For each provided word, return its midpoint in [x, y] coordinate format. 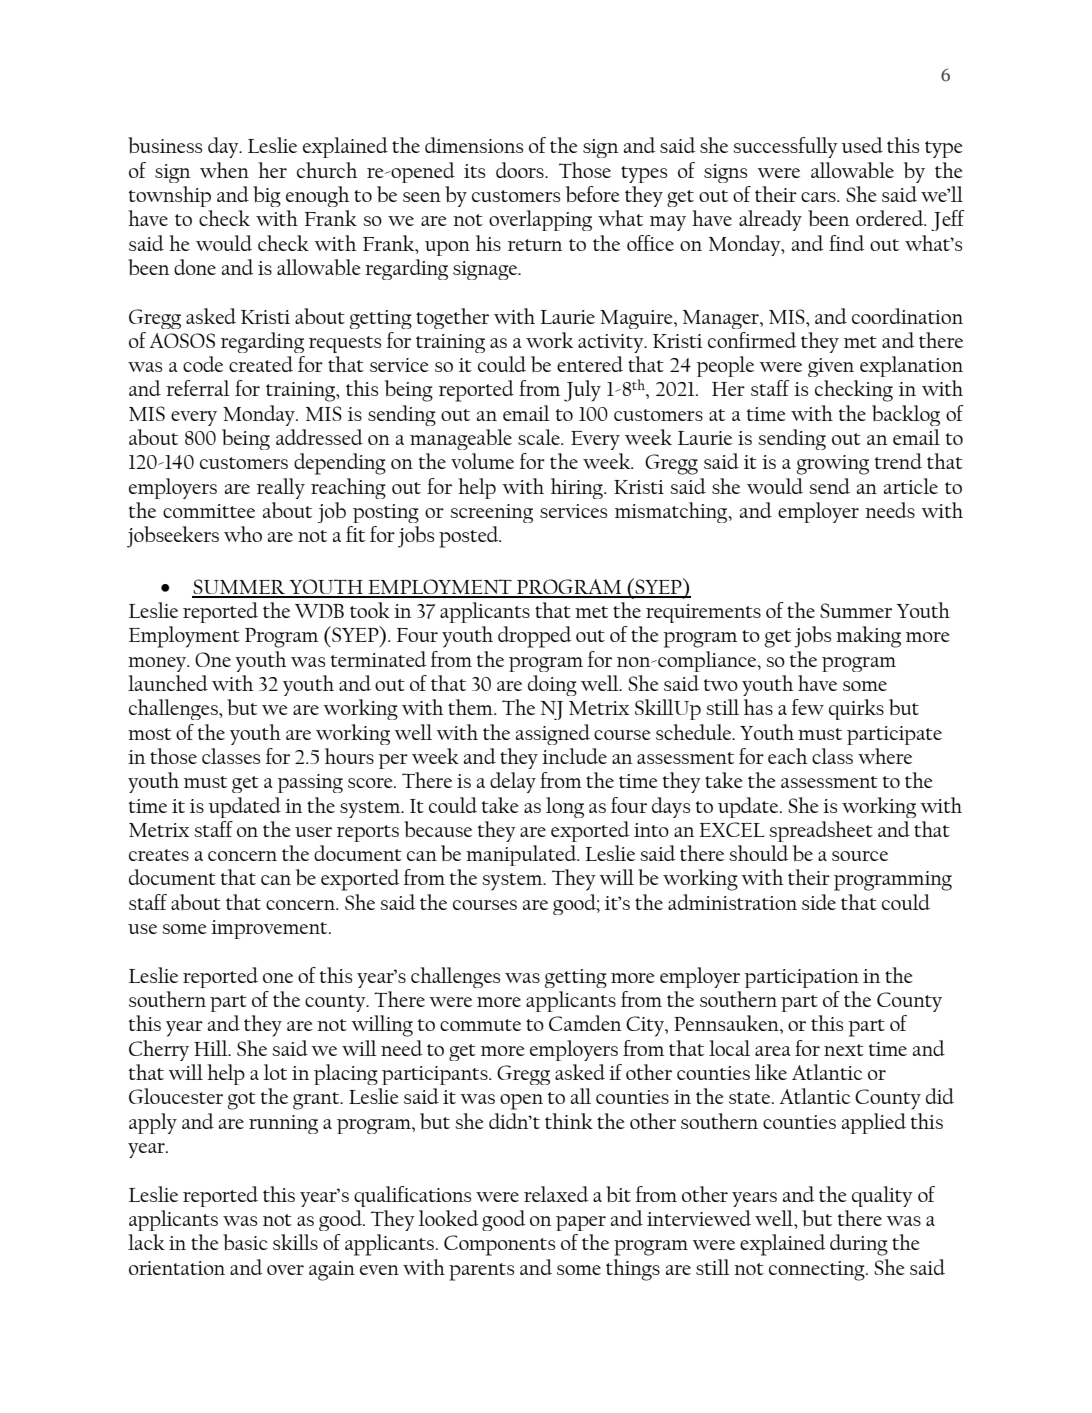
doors [521, 170]
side [819, 902]
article [911, 486]
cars [819, 197]
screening [491, 513]
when [224, 170]
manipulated [522, 855]
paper [581, 1223]
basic [245, 1242]
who [243, 534]
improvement [270, 929]
